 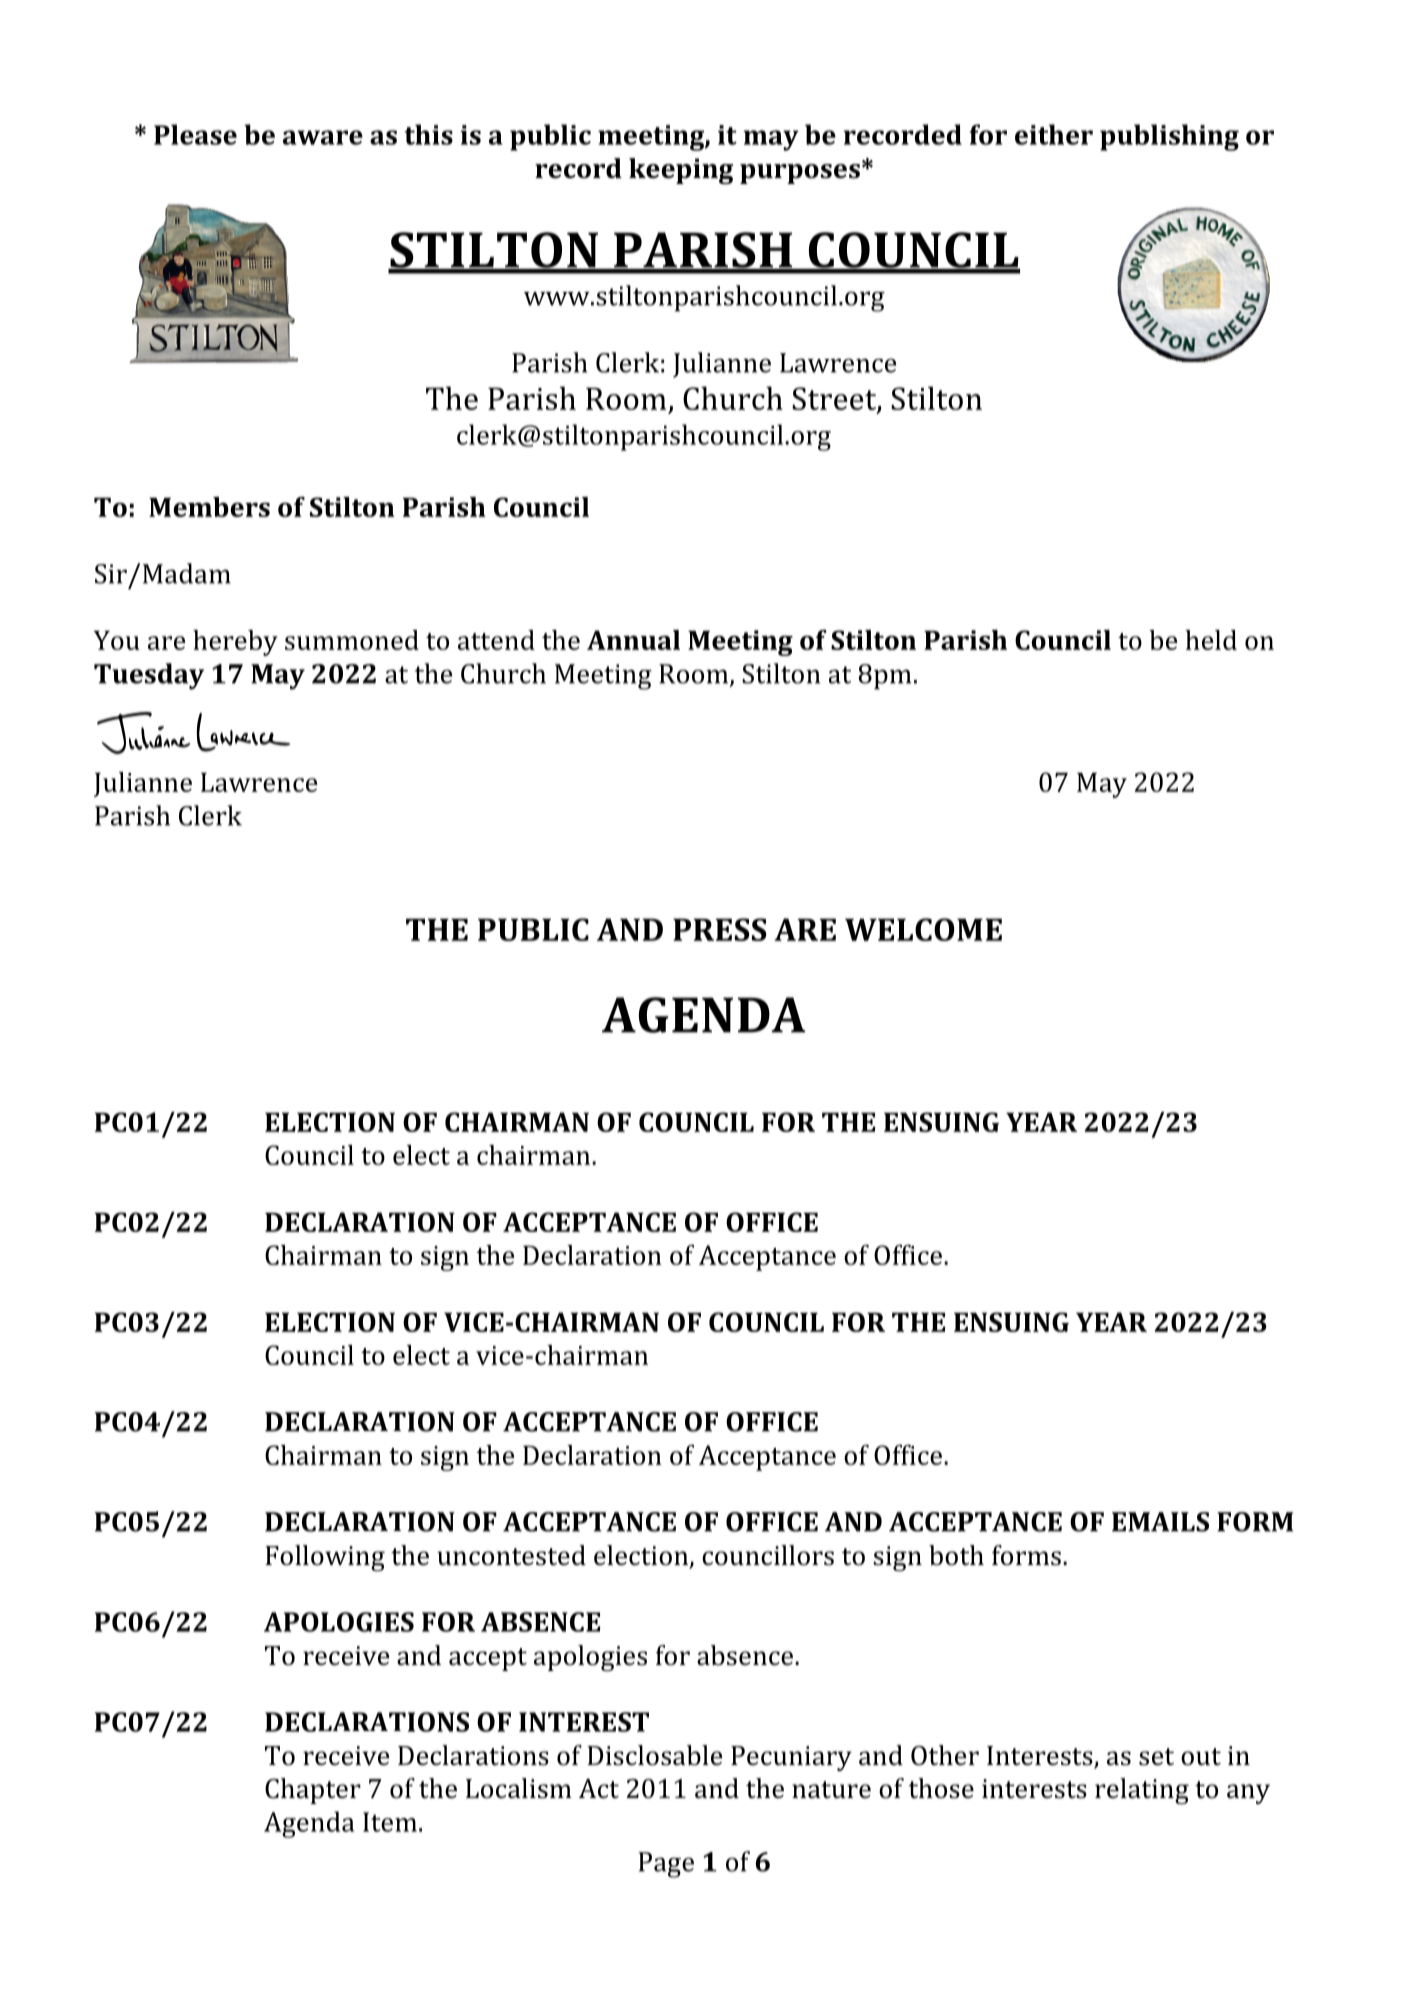 What do you see at coordinates (720, 929) in the screenshot?
I see `PRESS` at bounding box center [720, 929].
